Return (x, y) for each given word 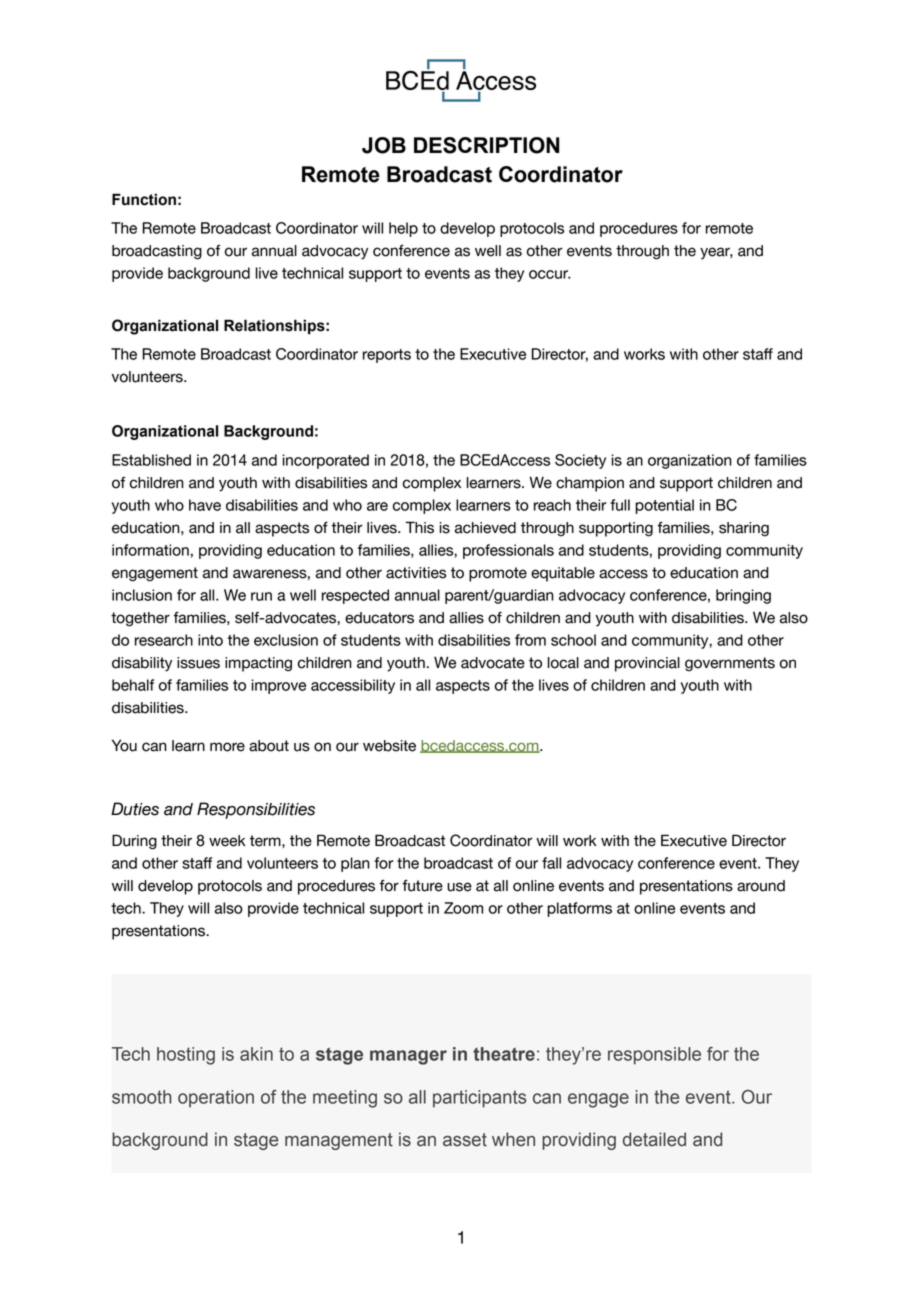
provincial (647, 664)
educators (379, 618)
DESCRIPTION (486, 145)
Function (144, 199)
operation (216, 1099)
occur (550, 274)
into (210, 640)
